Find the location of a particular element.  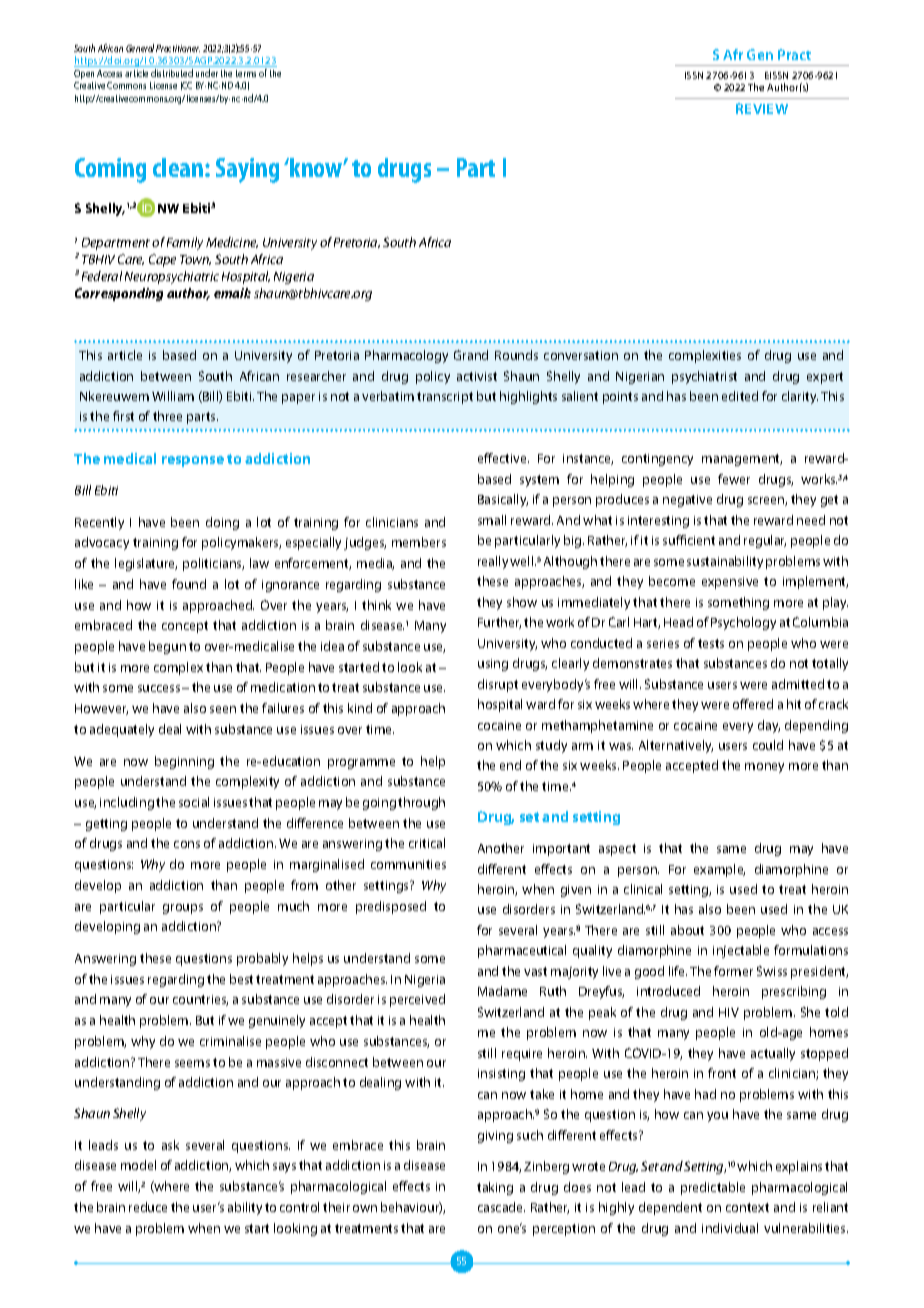

REVIEW is located at coordinates (762, 108).
